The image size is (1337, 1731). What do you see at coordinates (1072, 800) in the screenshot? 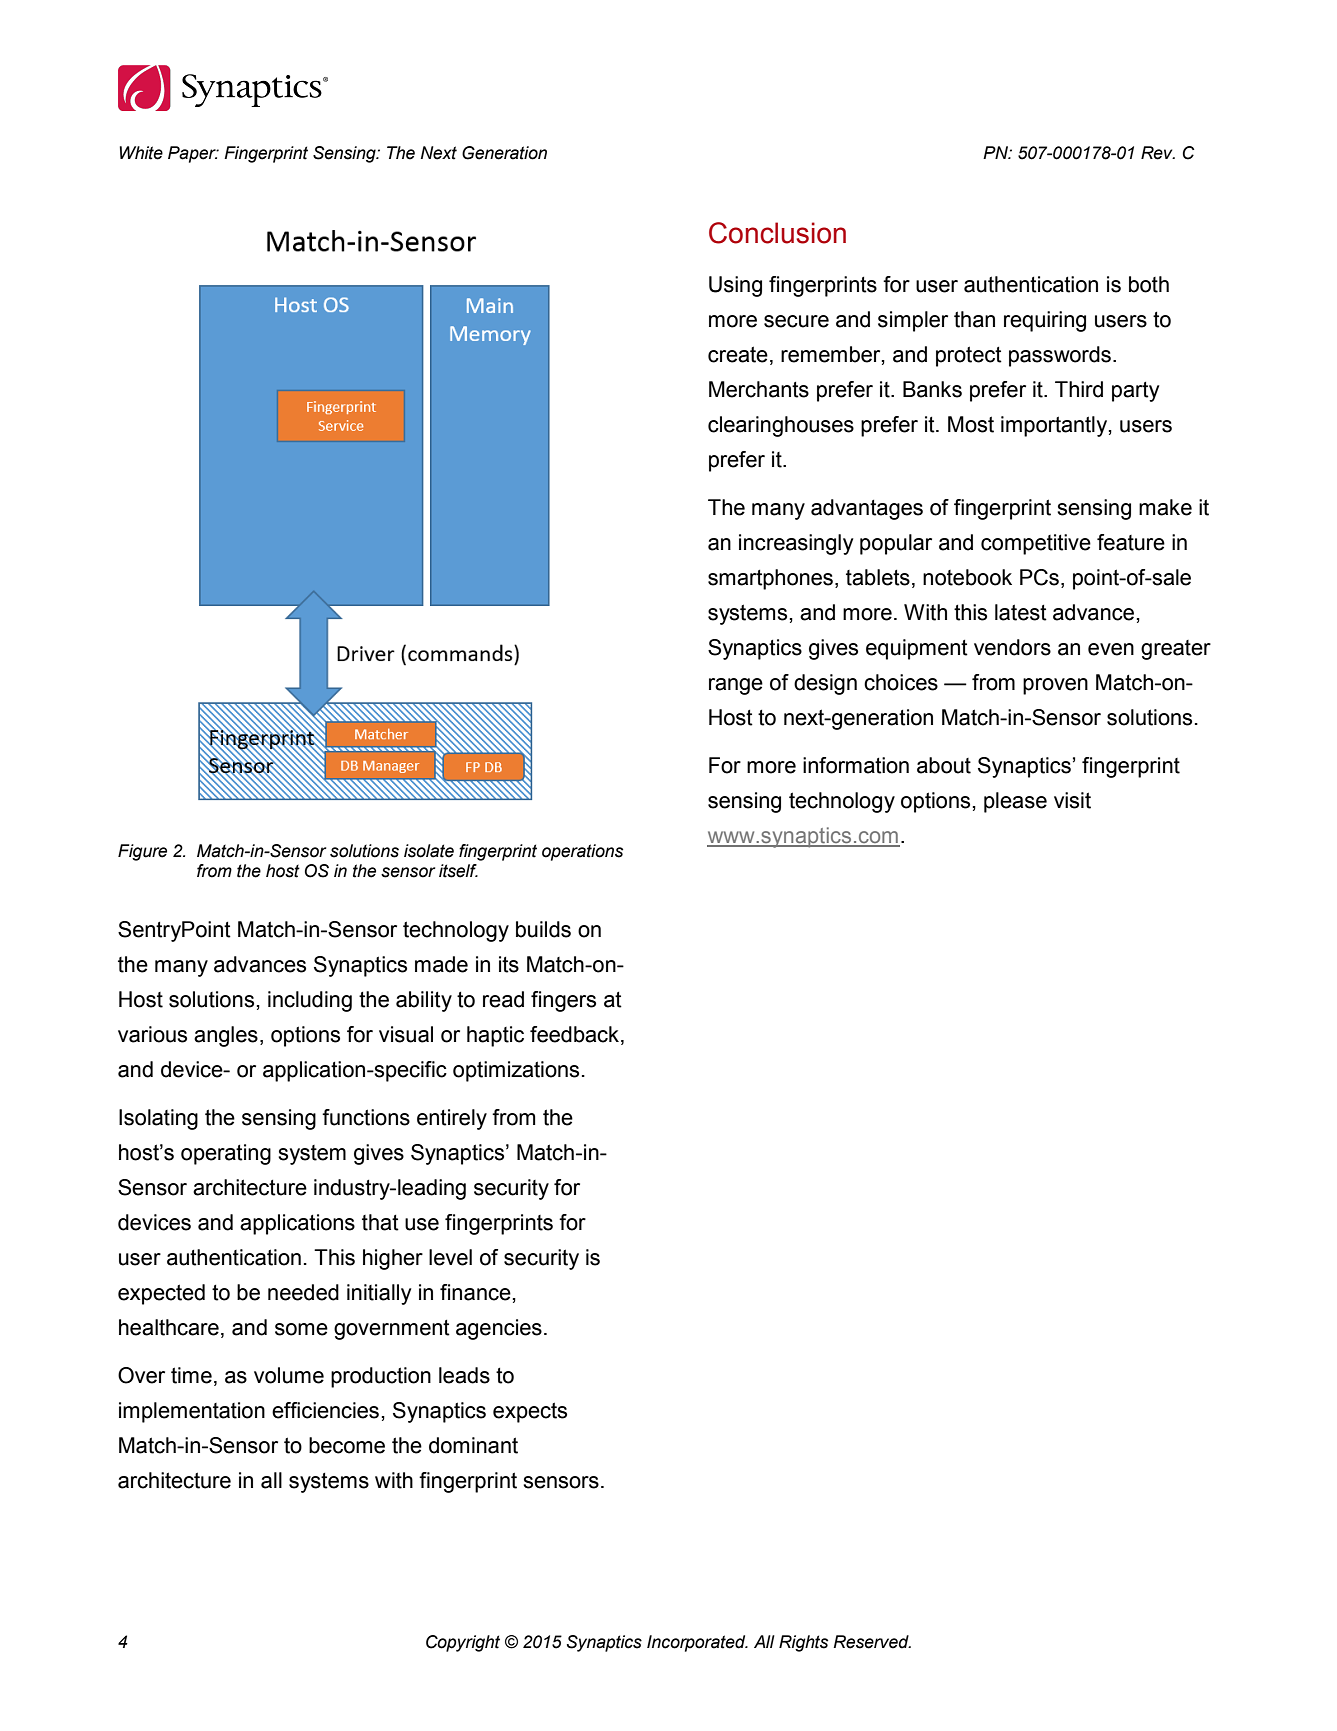
I see `visit` at bounding box center [1072, 800].
